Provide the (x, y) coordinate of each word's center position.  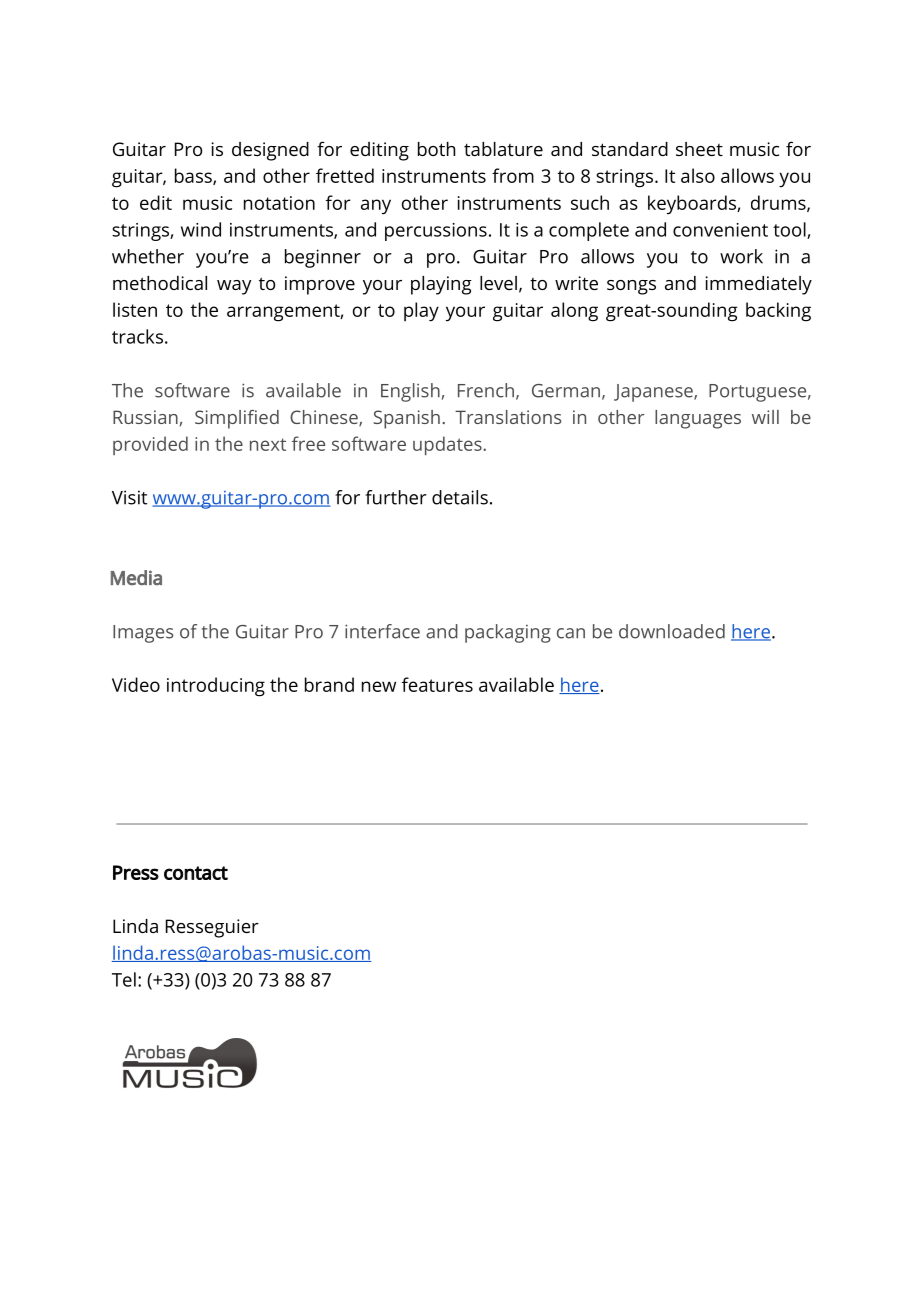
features (437, 684)
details (460, 497)
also (698, 175)
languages (698, 419)
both (436, 149)
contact (196, 873)
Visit (129, 497)
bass (194, 176)
